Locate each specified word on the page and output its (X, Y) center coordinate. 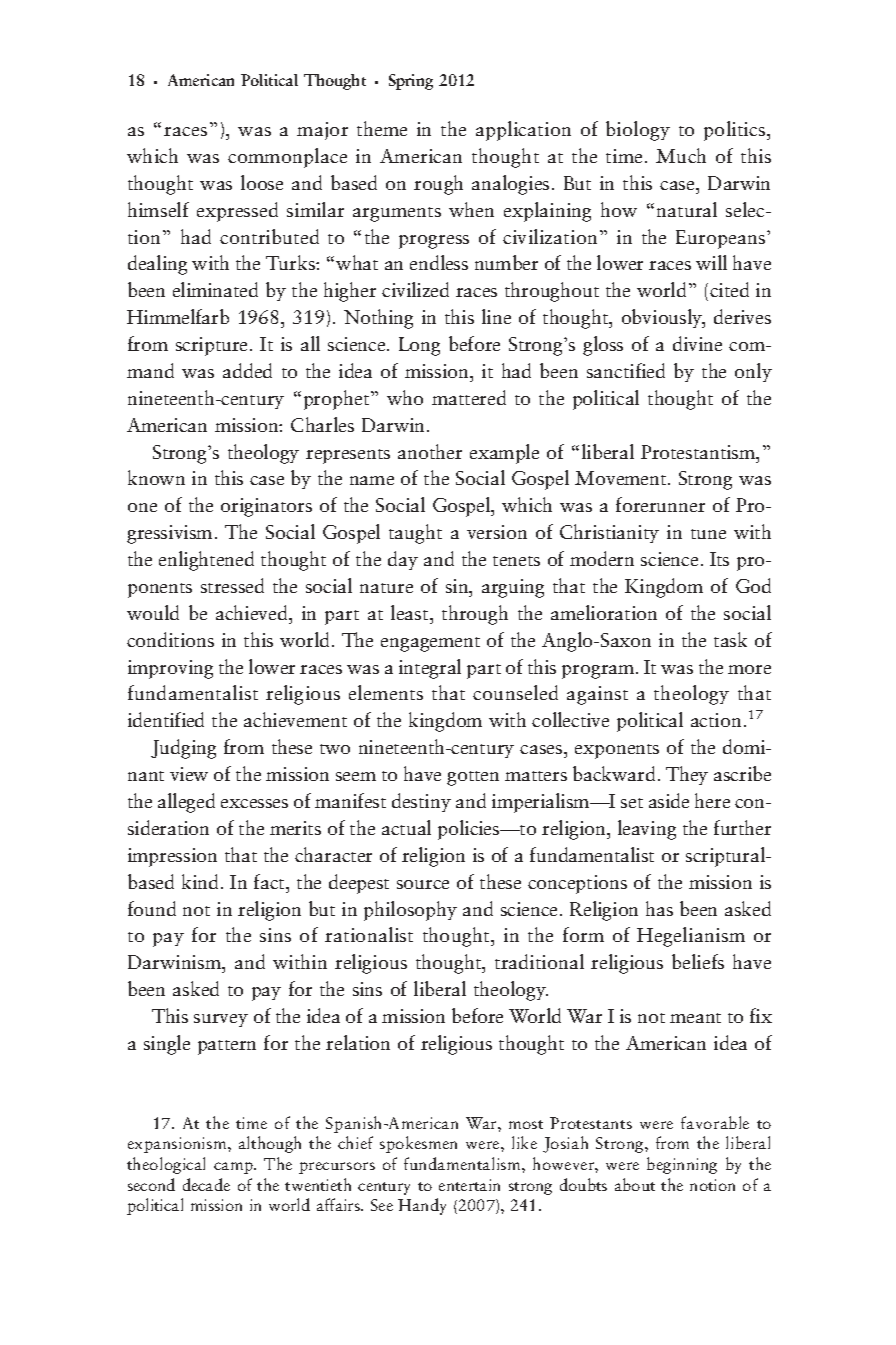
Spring (411, 82)
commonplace (287, 158)
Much (681, 155)
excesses (254, 803)
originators (266, 507)
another (430, 451)
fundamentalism (463, 1163)
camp (234, 1168)
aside (669, 800)
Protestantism (699, 452)
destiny (421, 802)
